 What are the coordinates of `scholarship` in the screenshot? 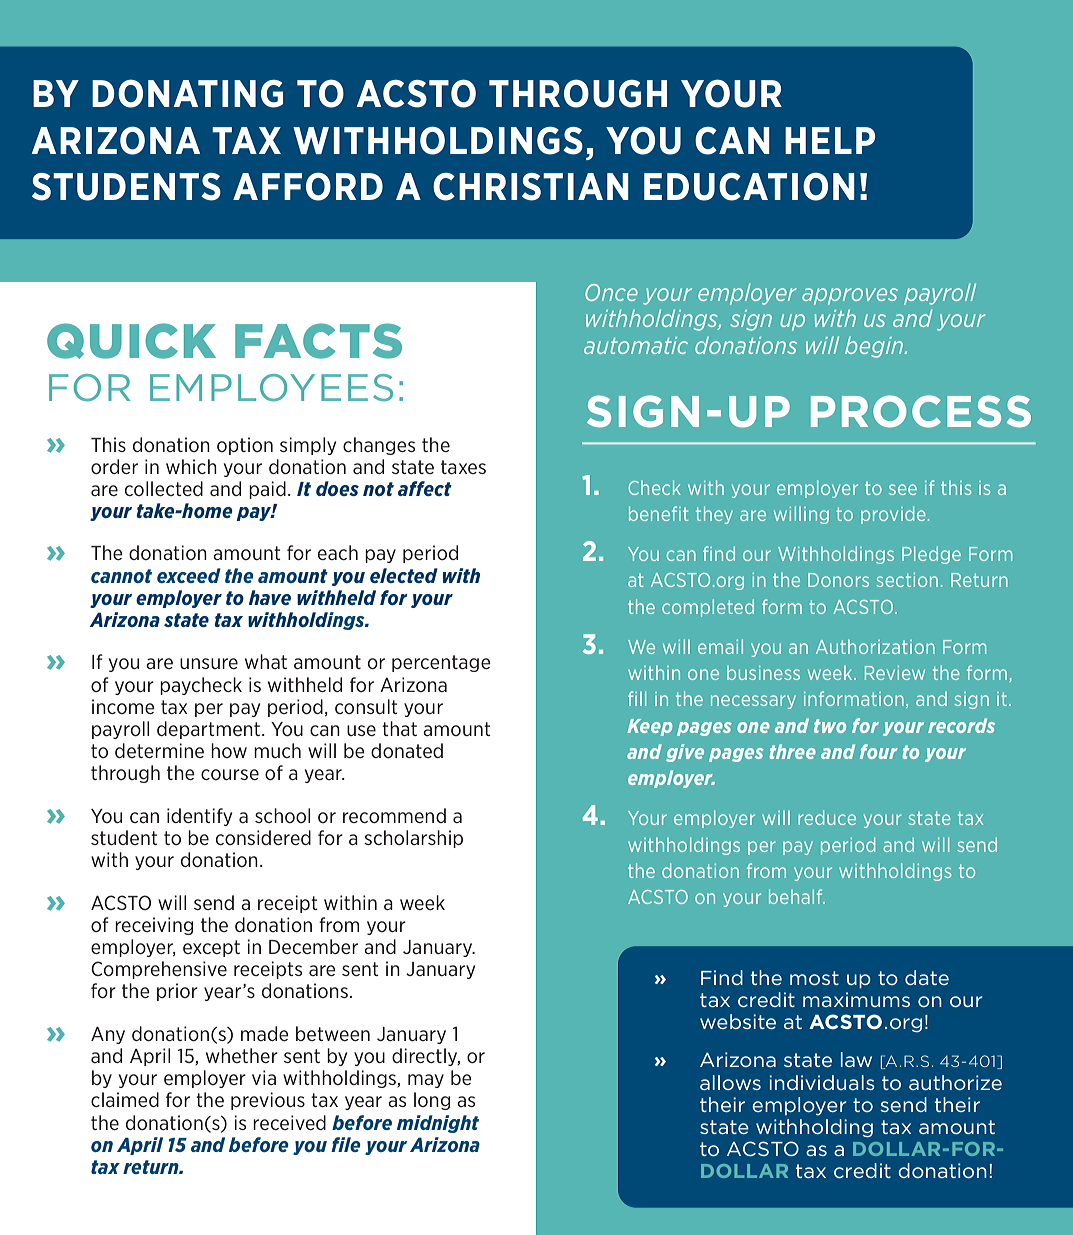 It's located at (413, 839).
